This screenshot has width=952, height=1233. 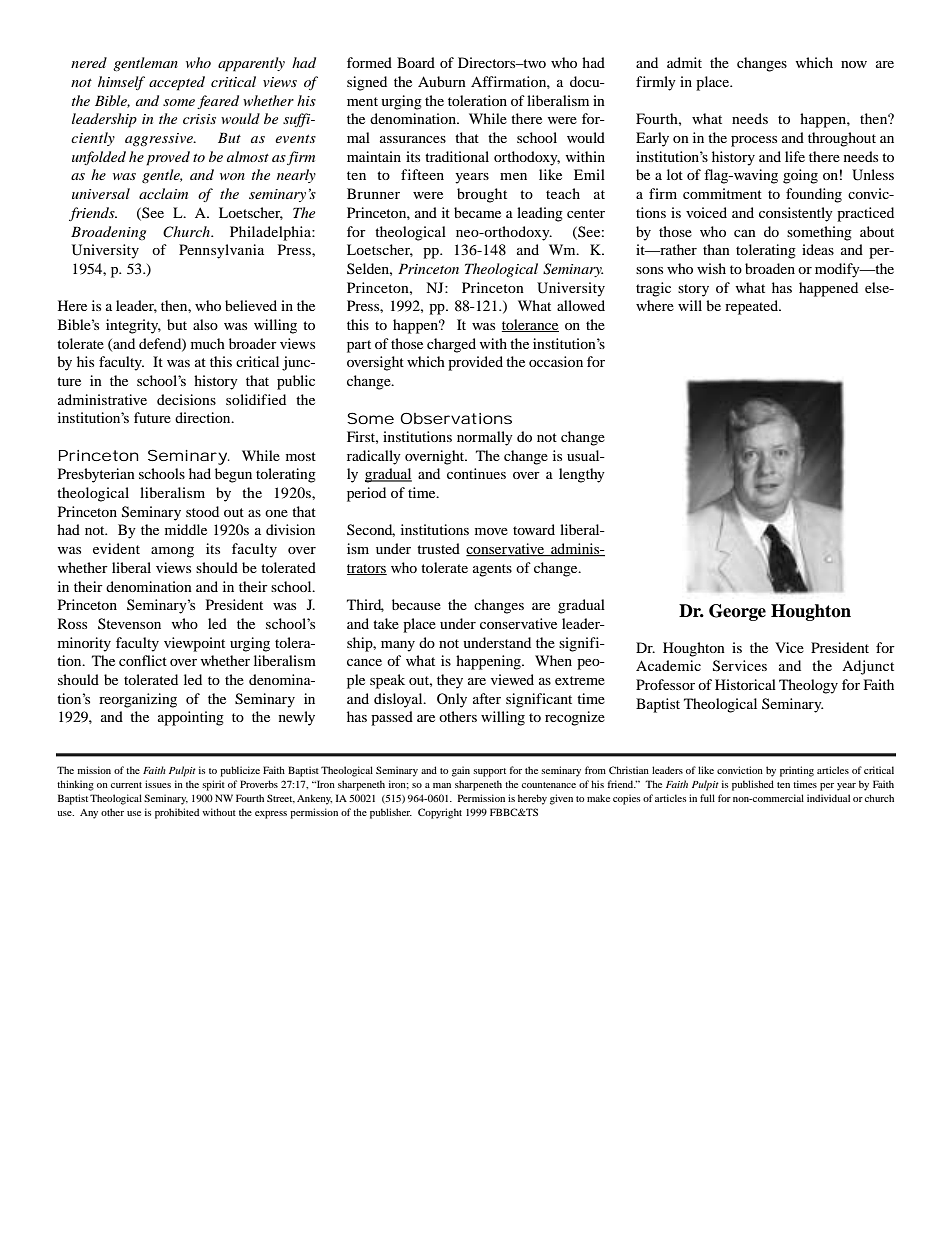 What do you see at coordinates (854, 64) in the screenshot?
I see `now` at bounding box center [854, 64].
